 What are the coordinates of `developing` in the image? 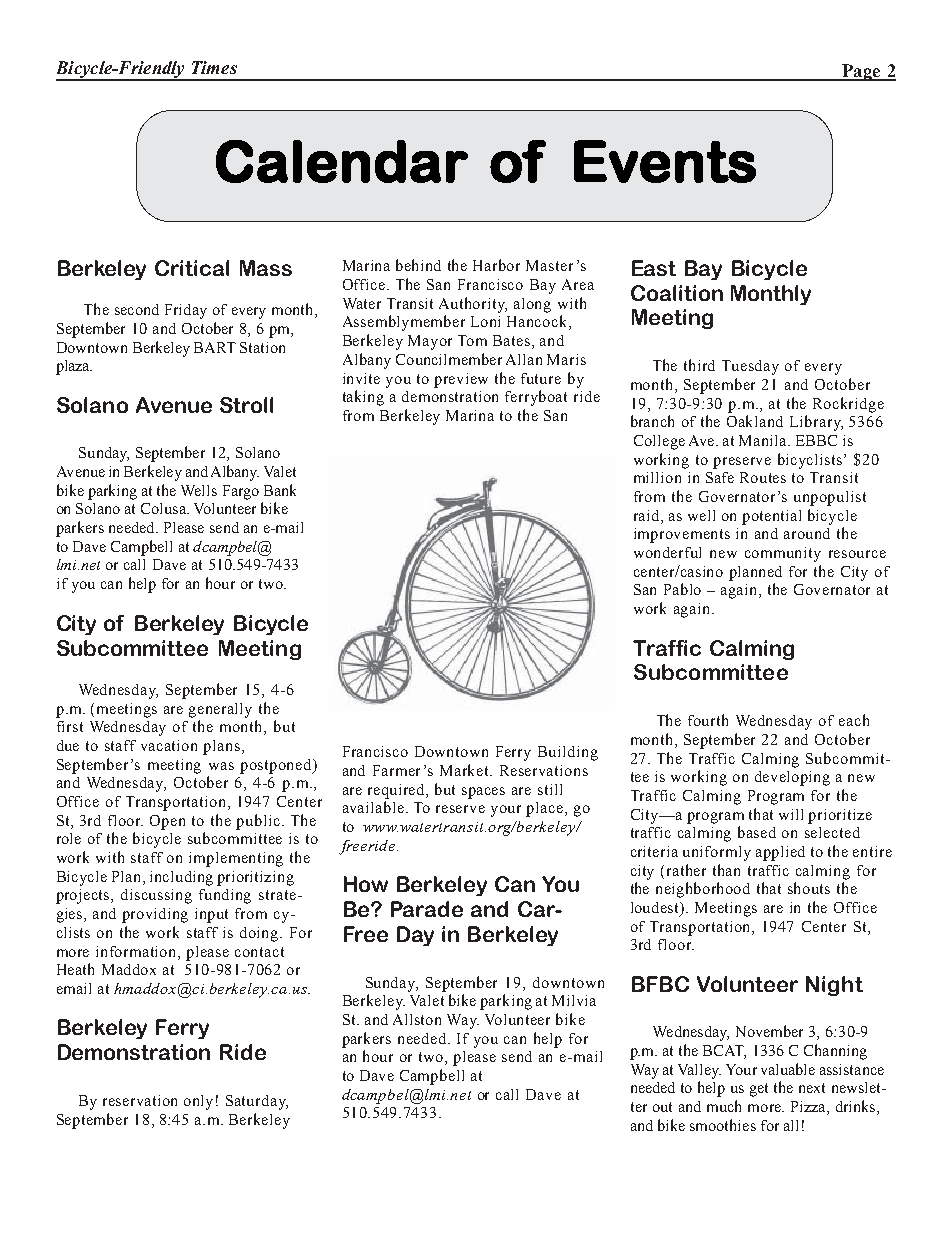 It's located at (792, 778).
